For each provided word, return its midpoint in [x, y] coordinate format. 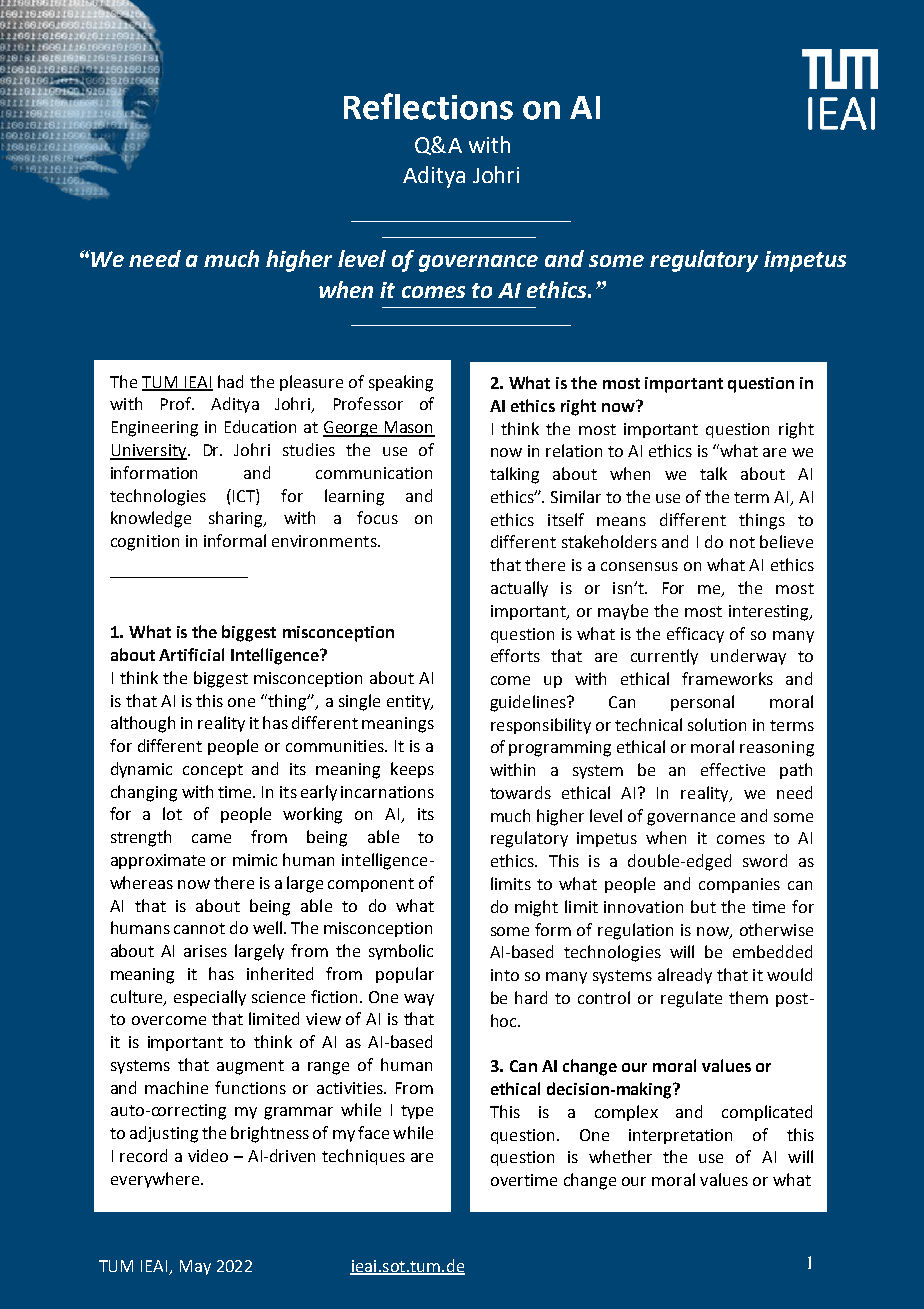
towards [520, 792]
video [208, 1155]
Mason [408, 428]
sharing [237, 519]
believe [786, 541]
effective [733, 769]
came [211, 838]
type [417, 1112]
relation [574, 450]
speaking [401, 383]
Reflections [428, 106]
